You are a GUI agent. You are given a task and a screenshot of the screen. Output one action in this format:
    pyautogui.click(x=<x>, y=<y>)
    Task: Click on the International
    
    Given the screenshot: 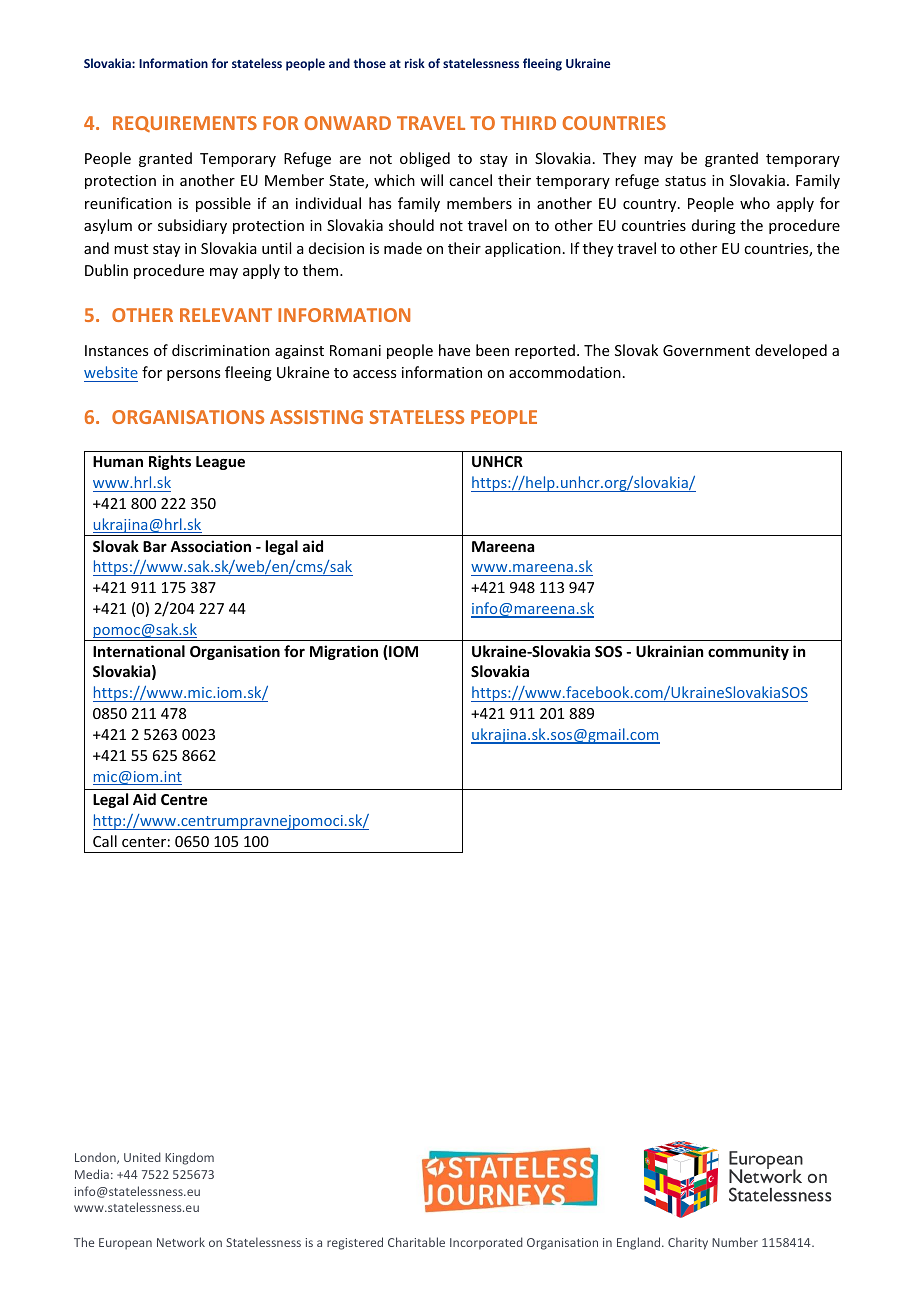 What is the action you would take?
    pyautogui.click(x=139, y=651)
